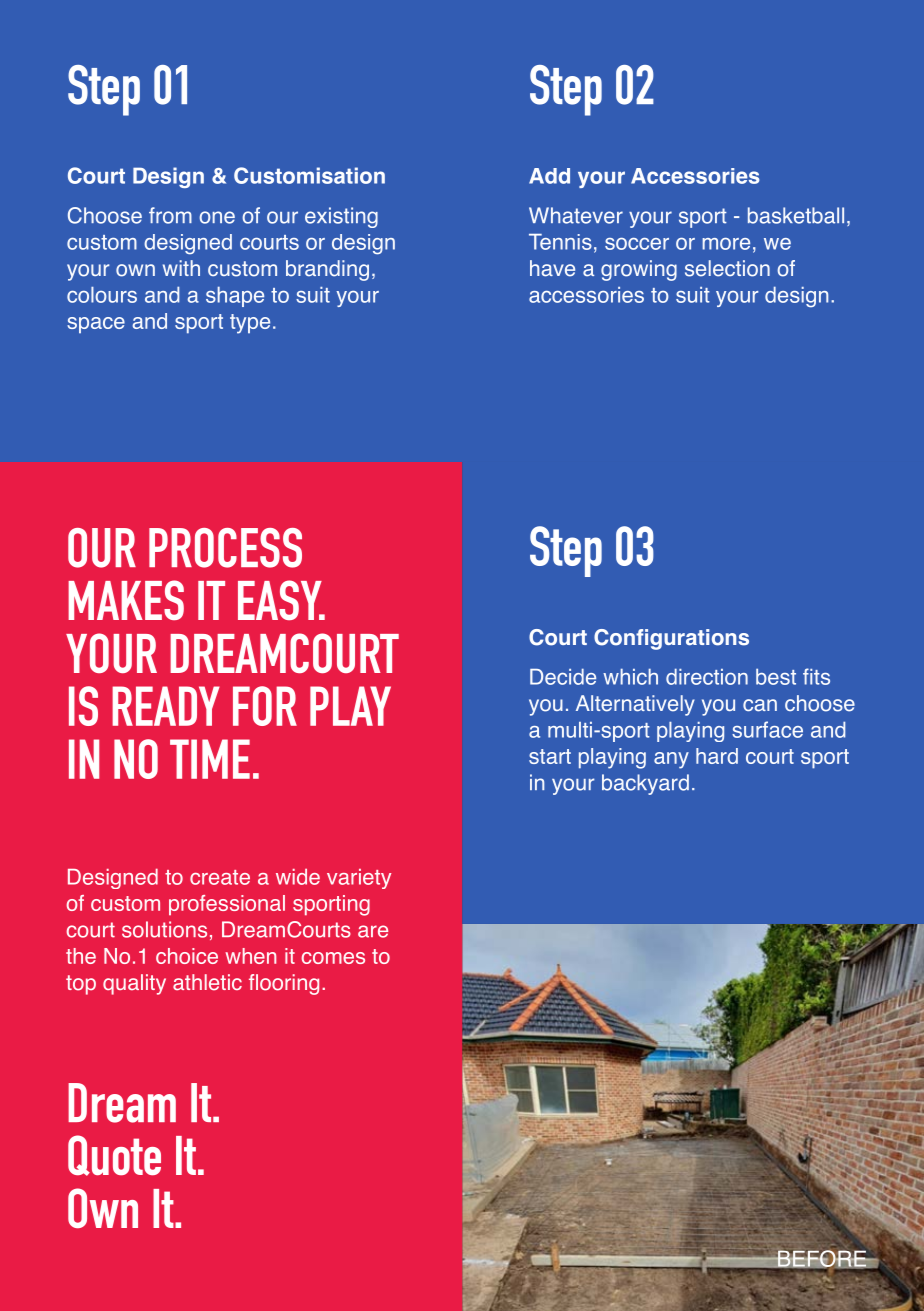 Image resolution: width=924 pixels, height=1311 pixels. Describe the element at coordinates (333, 958) in the screenshot. I see `comes` at that location.
